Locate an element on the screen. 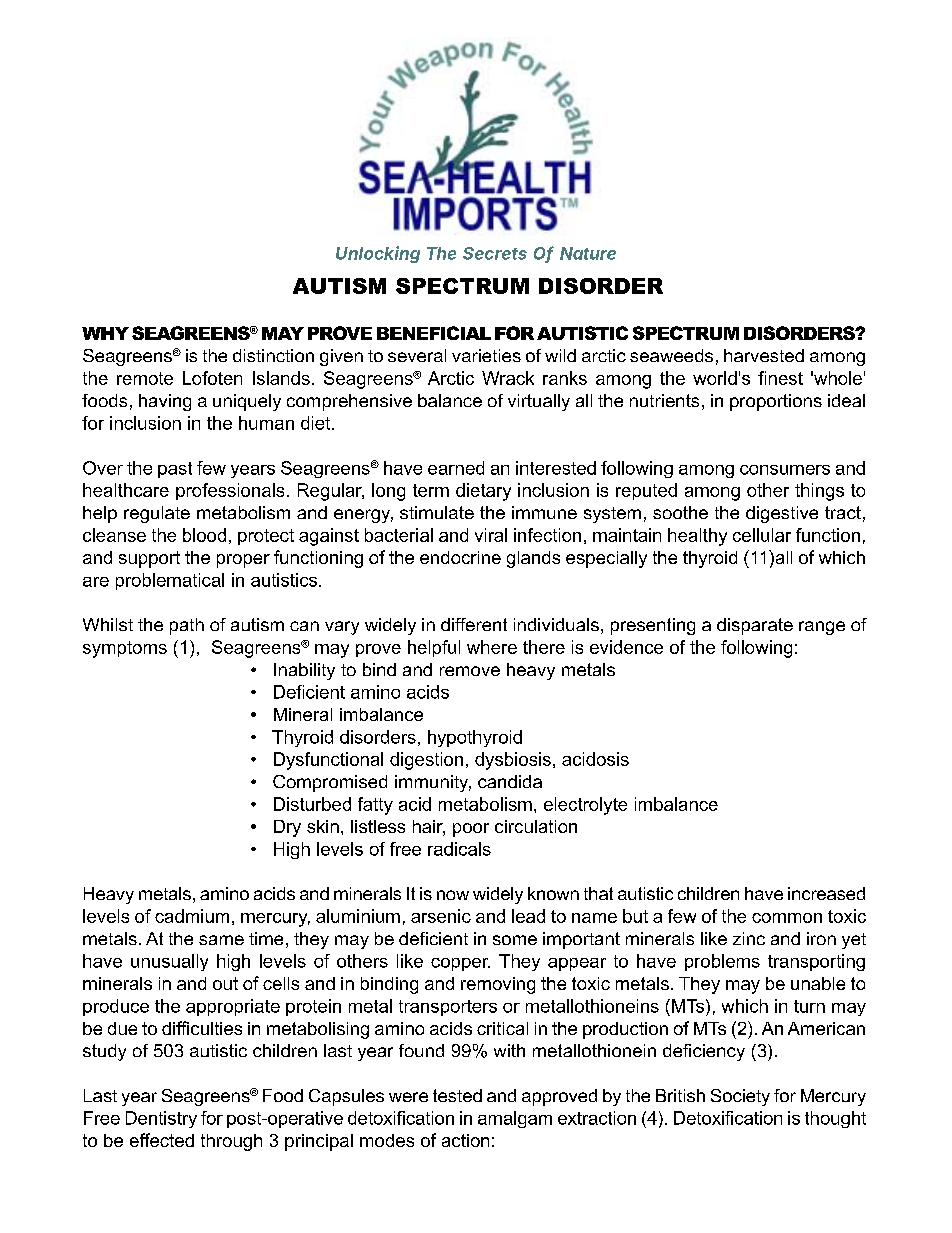 The width and height of the screenshot is (952, 1233). Dentistry is located at coordinates (161, 1119).
